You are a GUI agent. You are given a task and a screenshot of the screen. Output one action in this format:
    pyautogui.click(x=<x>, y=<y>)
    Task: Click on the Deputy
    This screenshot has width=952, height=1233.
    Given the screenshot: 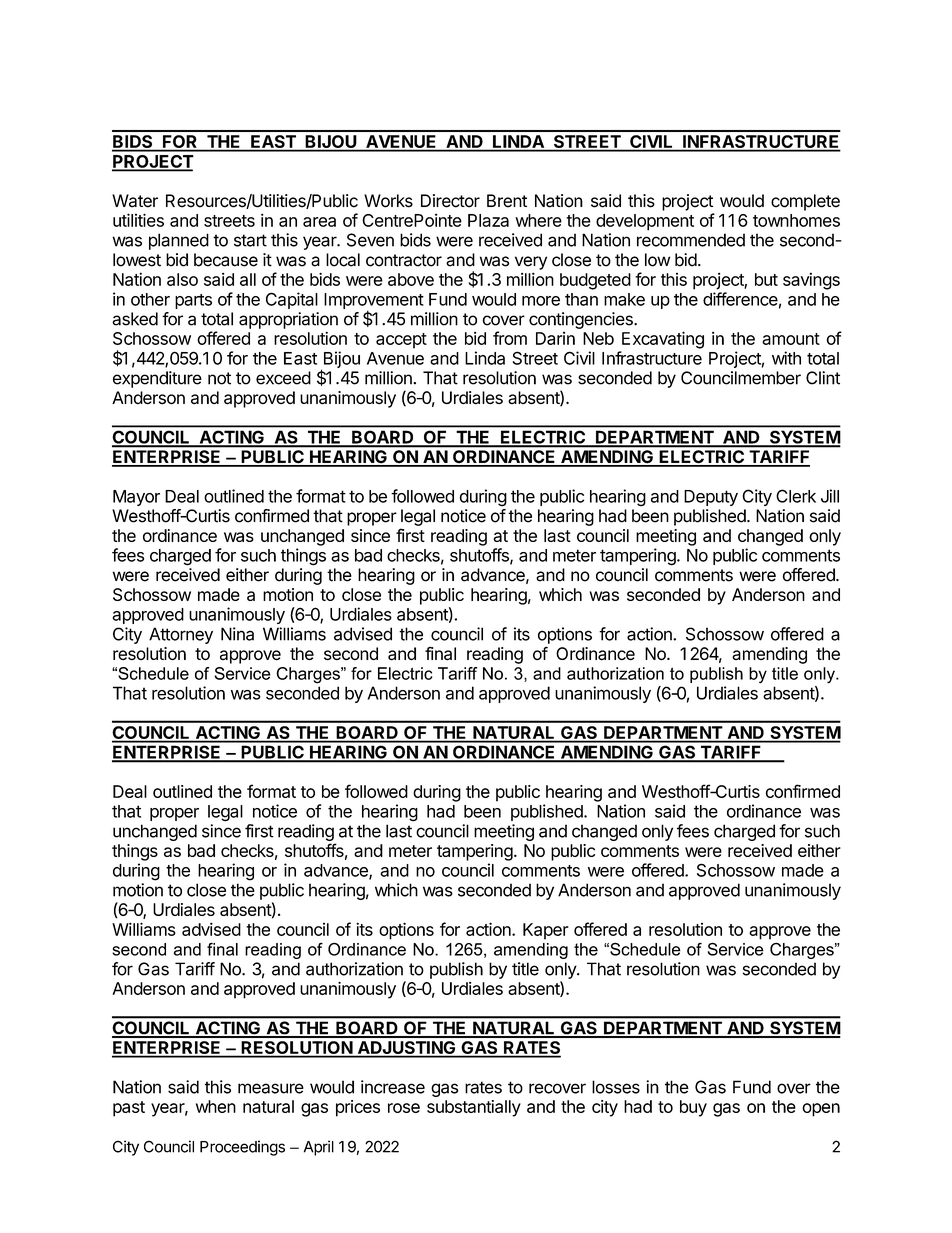 What is the action you would take?
    pyautogui.click(x=711, y=498)
